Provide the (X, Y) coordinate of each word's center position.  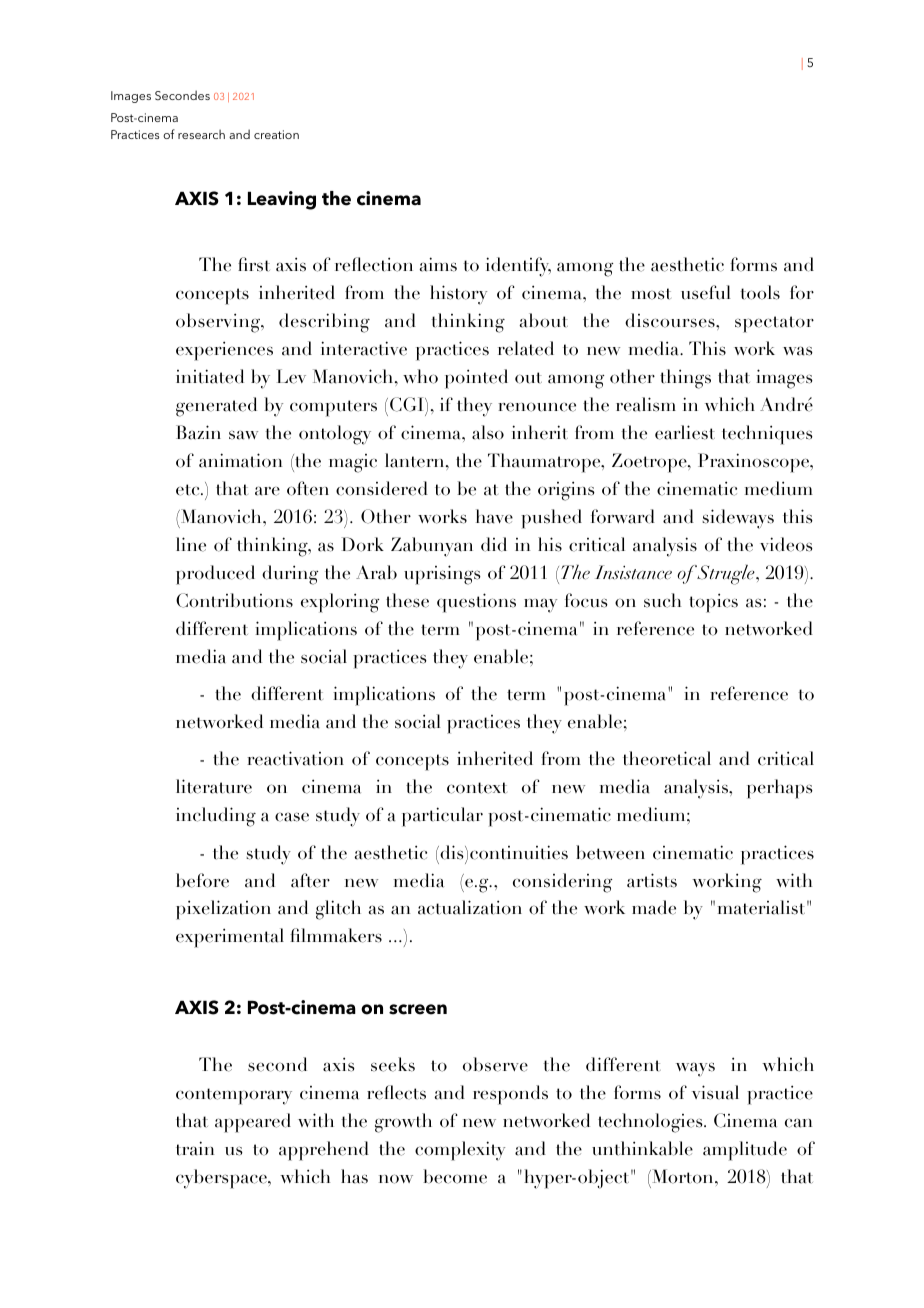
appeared (253, 1123)
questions (476, 603)
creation (276, 134)
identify (518, 267)
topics (713, 603)
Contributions (234, 600)
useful (706, 292)
